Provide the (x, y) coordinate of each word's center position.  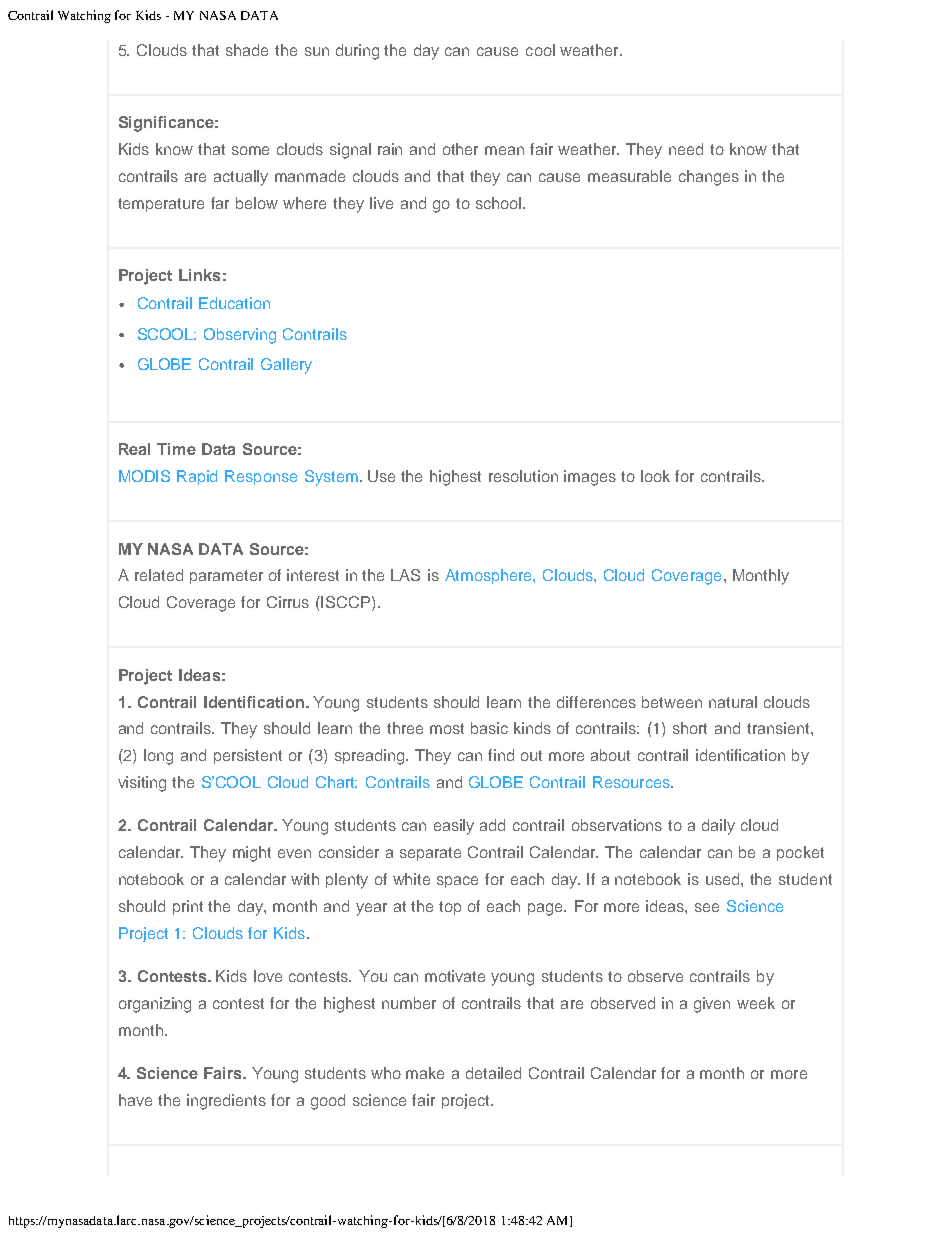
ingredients (226, 1102)
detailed (493, 1073)
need (686, 149)
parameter (226, 577)
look (655, 476)
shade (247, 50)
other (460, 149)
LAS (405, 575)
